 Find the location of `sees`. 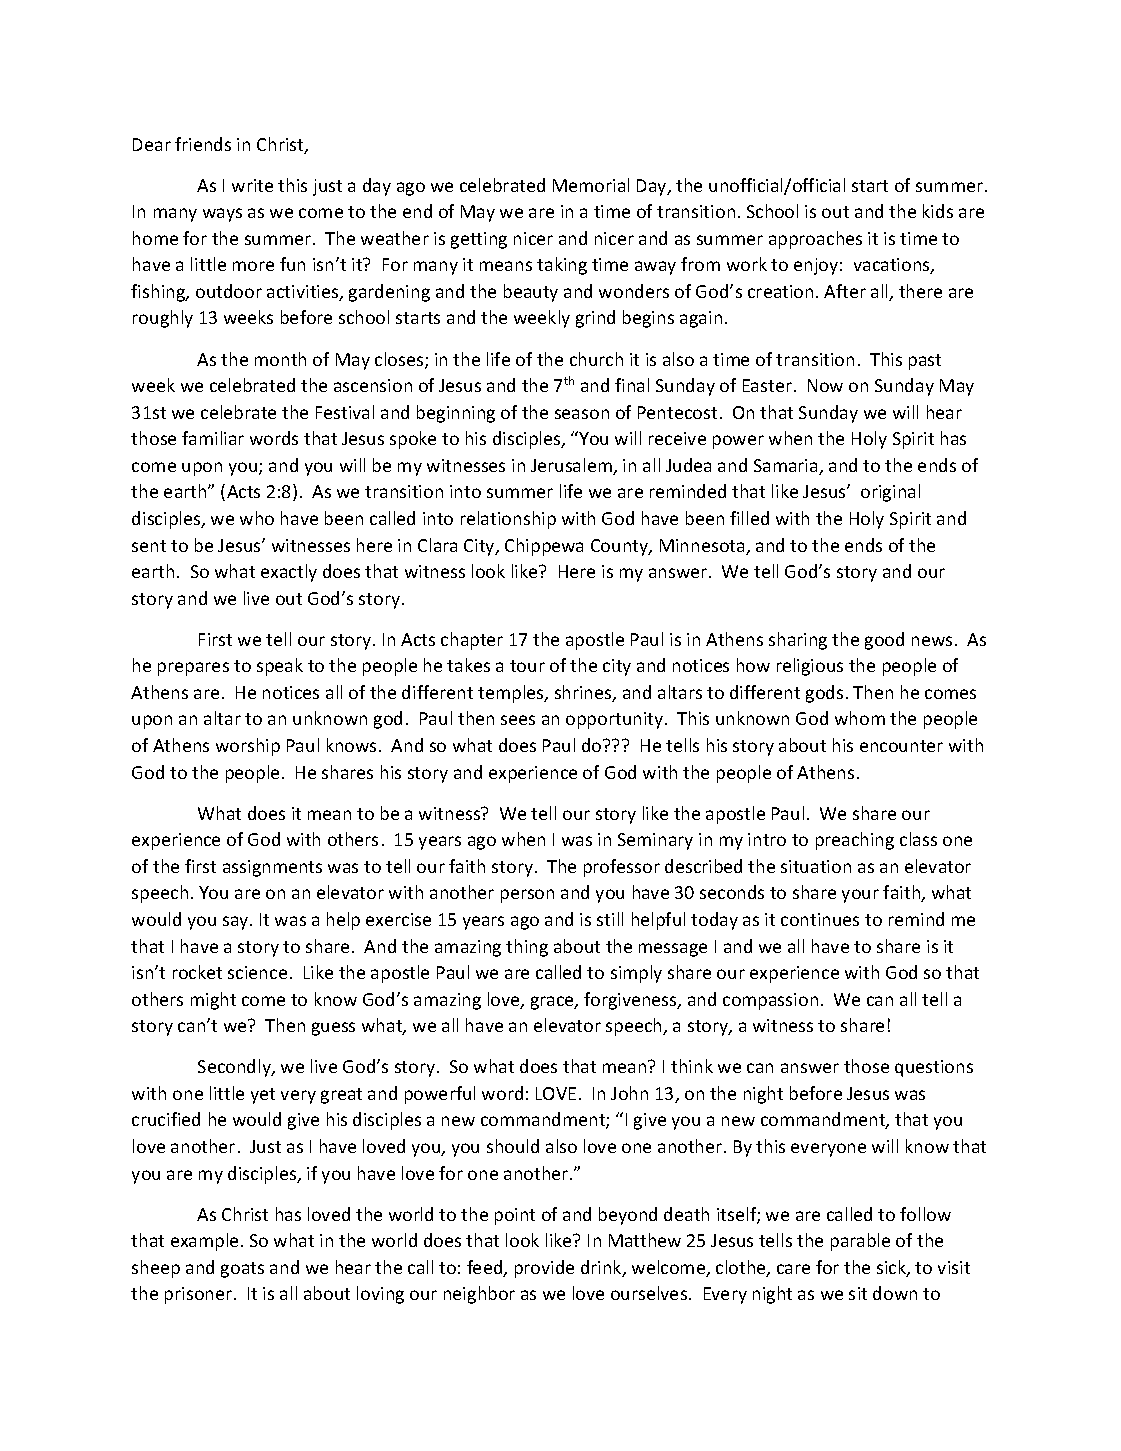

sees is located at coordinates (518, 720).
